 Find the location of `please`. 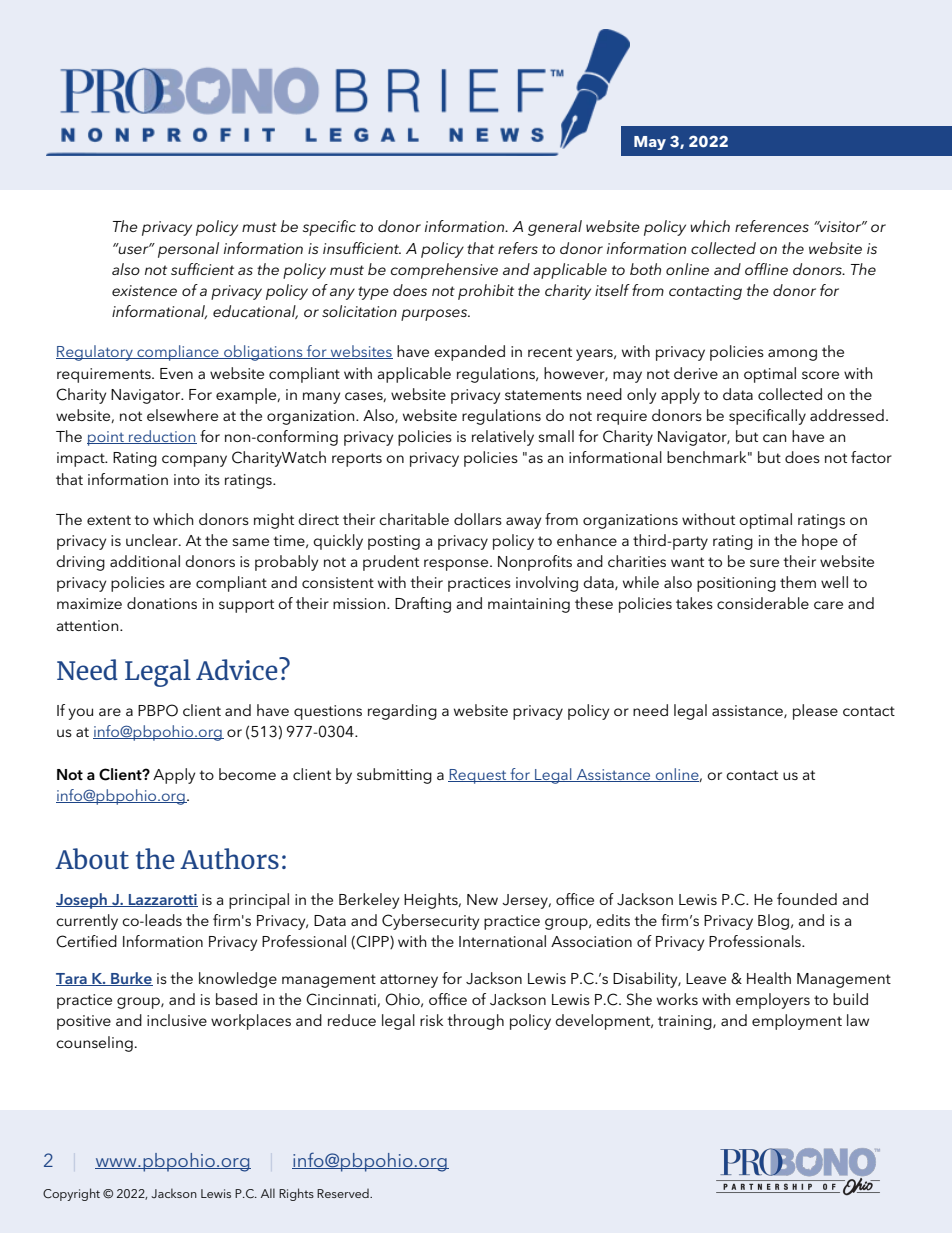

please is located at coordinates (815, 712).
